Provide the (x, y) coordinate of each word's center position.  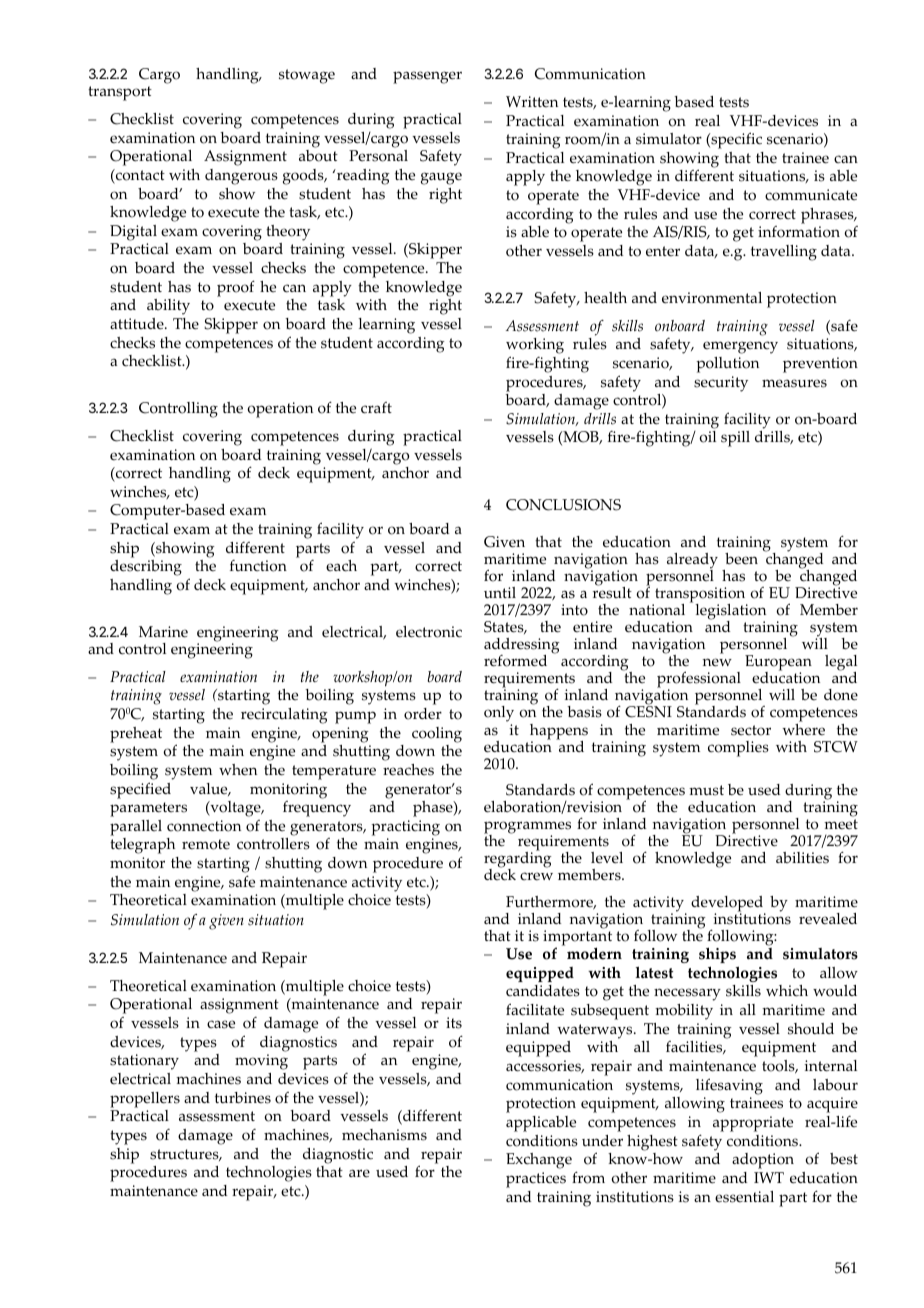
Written (532, 102)
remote (206, 844)
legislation (730, 613)
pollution (727, 365)
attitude (138, 324)
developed (728, 905)
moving (261, 1062)
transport (120, 93)
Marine (163, 632)
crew (536, 876)
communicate (811, 195)
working (535, 347)
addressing (522, 647)
